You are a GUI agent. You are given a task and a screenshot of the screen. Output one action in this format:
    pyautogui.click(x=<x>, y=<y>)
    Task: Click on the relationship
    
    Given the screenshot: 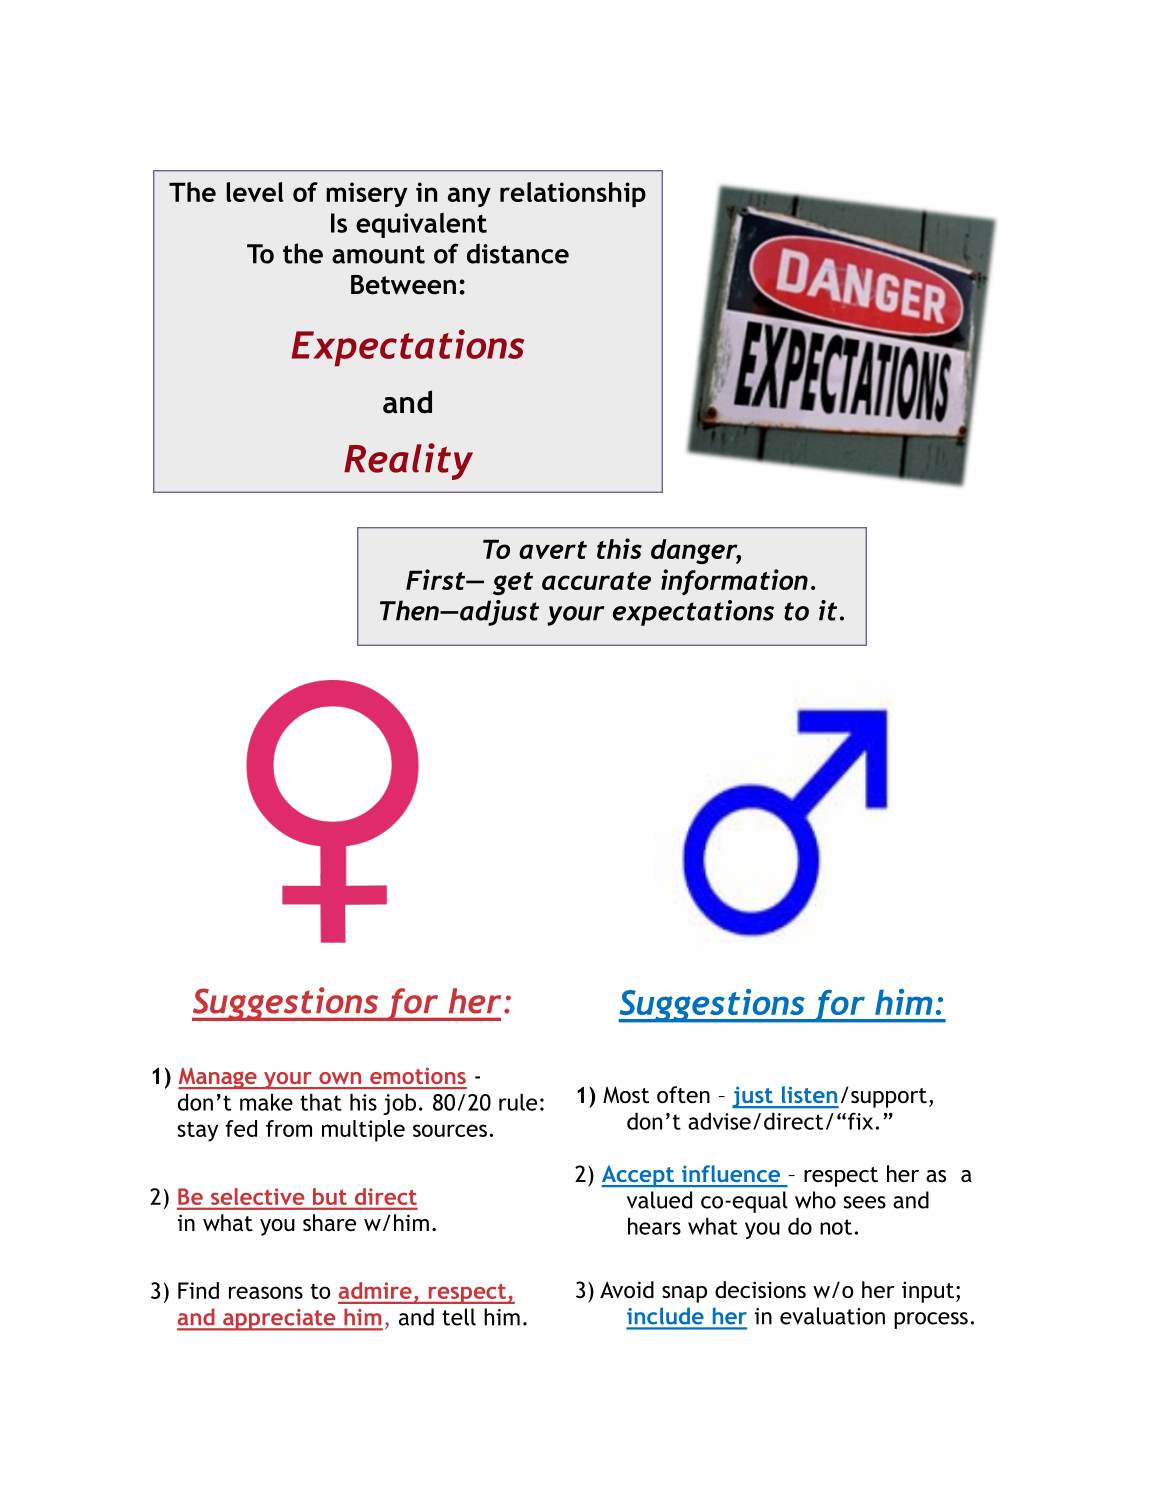 What is the action you would take?
    pyautogui.click(x=573, y=194)
